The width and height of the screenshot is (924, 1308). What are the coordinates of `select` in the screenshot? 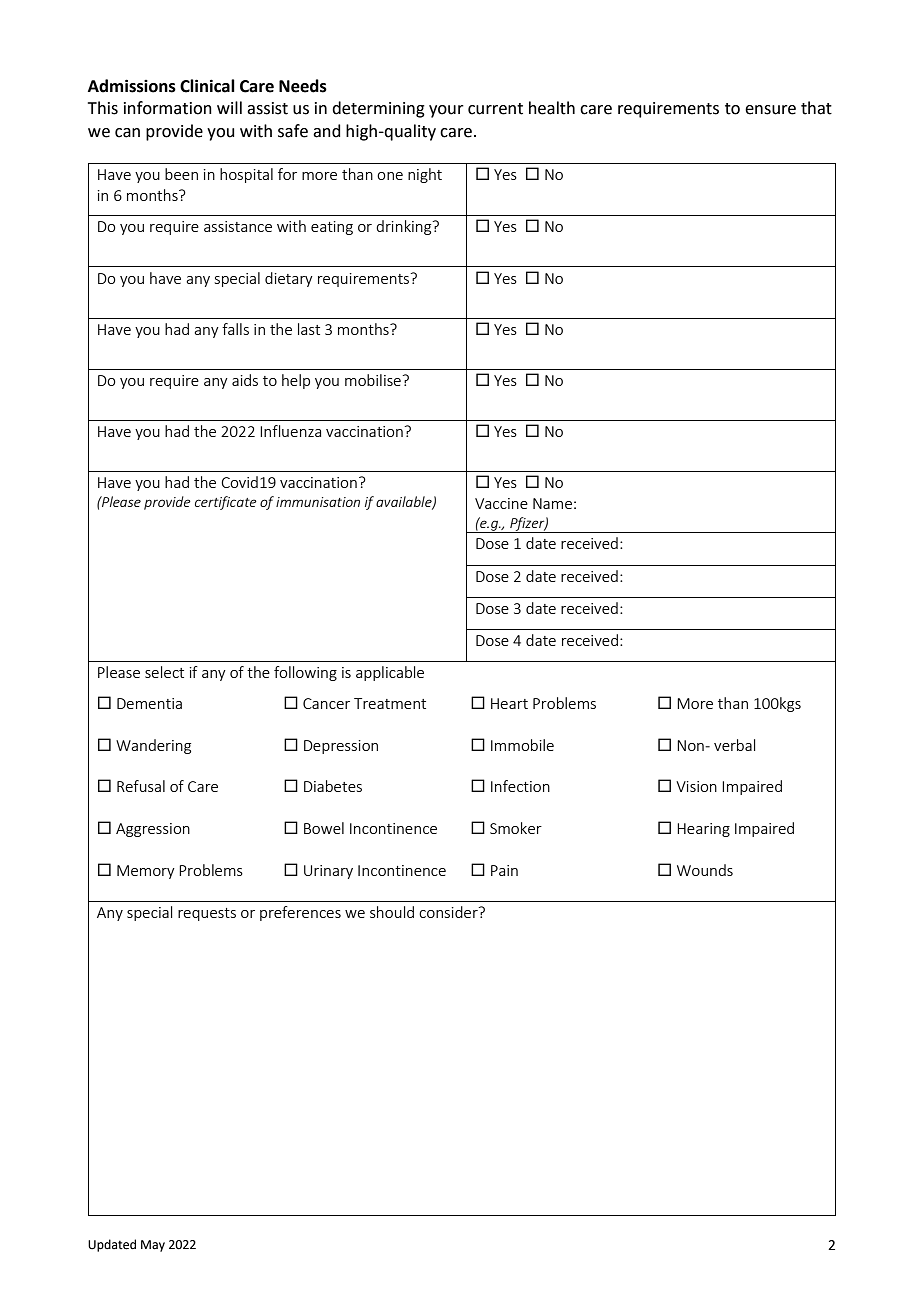 It's located at (164, 672).
